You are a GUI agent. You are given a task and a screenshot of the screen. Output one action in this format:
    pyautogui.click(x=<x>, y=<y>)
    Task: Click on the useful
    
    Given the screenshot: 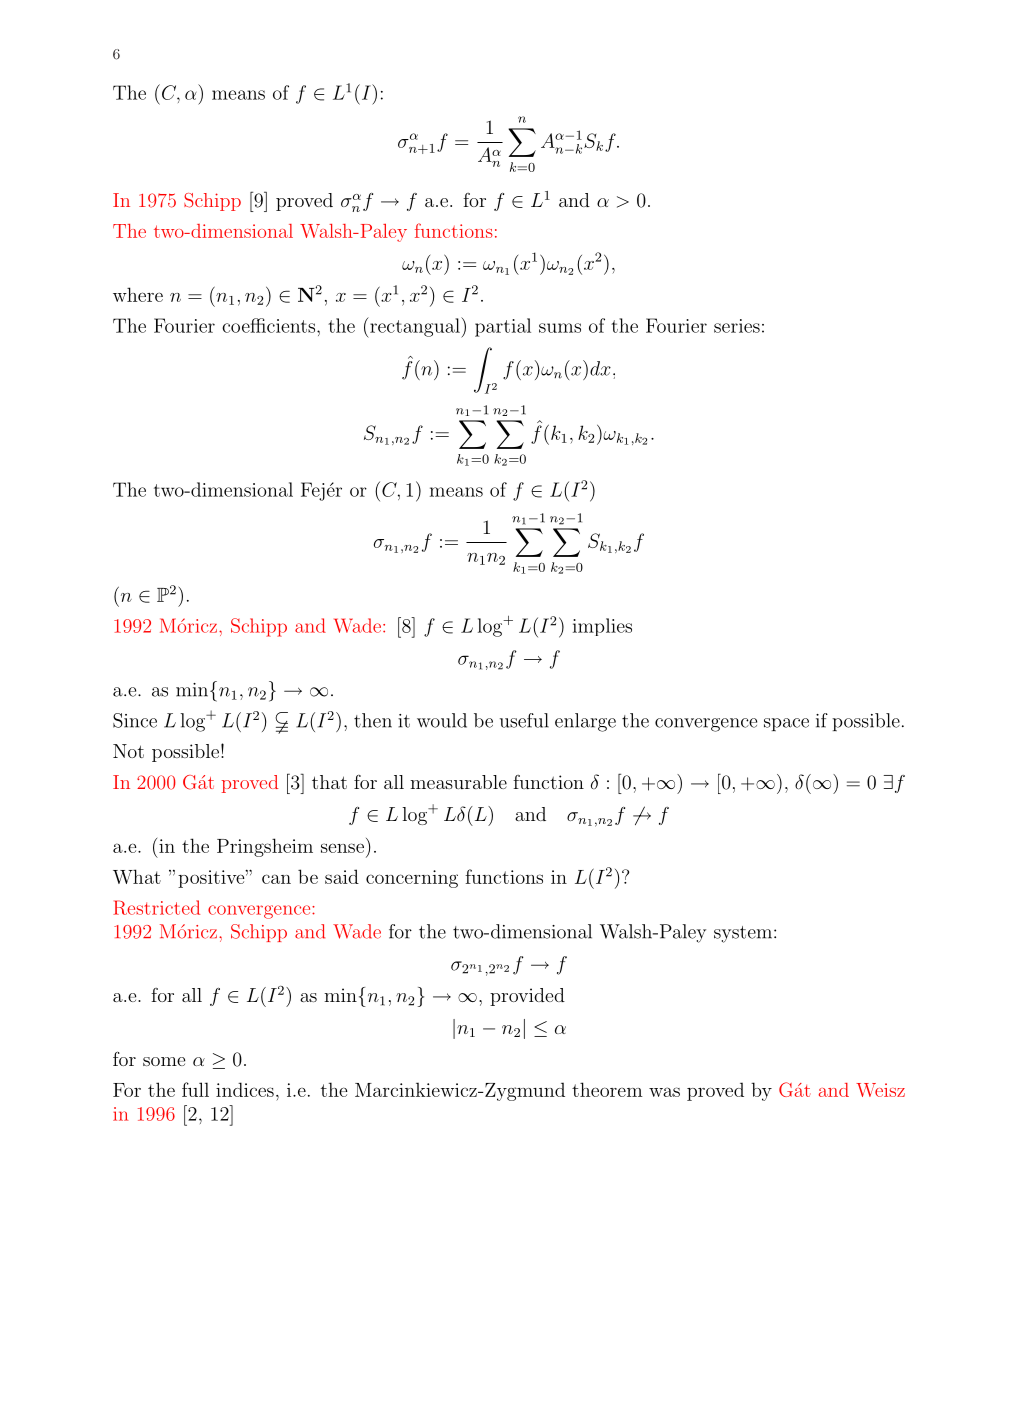 What is the action you would take?
    pyautogui.click(x=524, y=720)
